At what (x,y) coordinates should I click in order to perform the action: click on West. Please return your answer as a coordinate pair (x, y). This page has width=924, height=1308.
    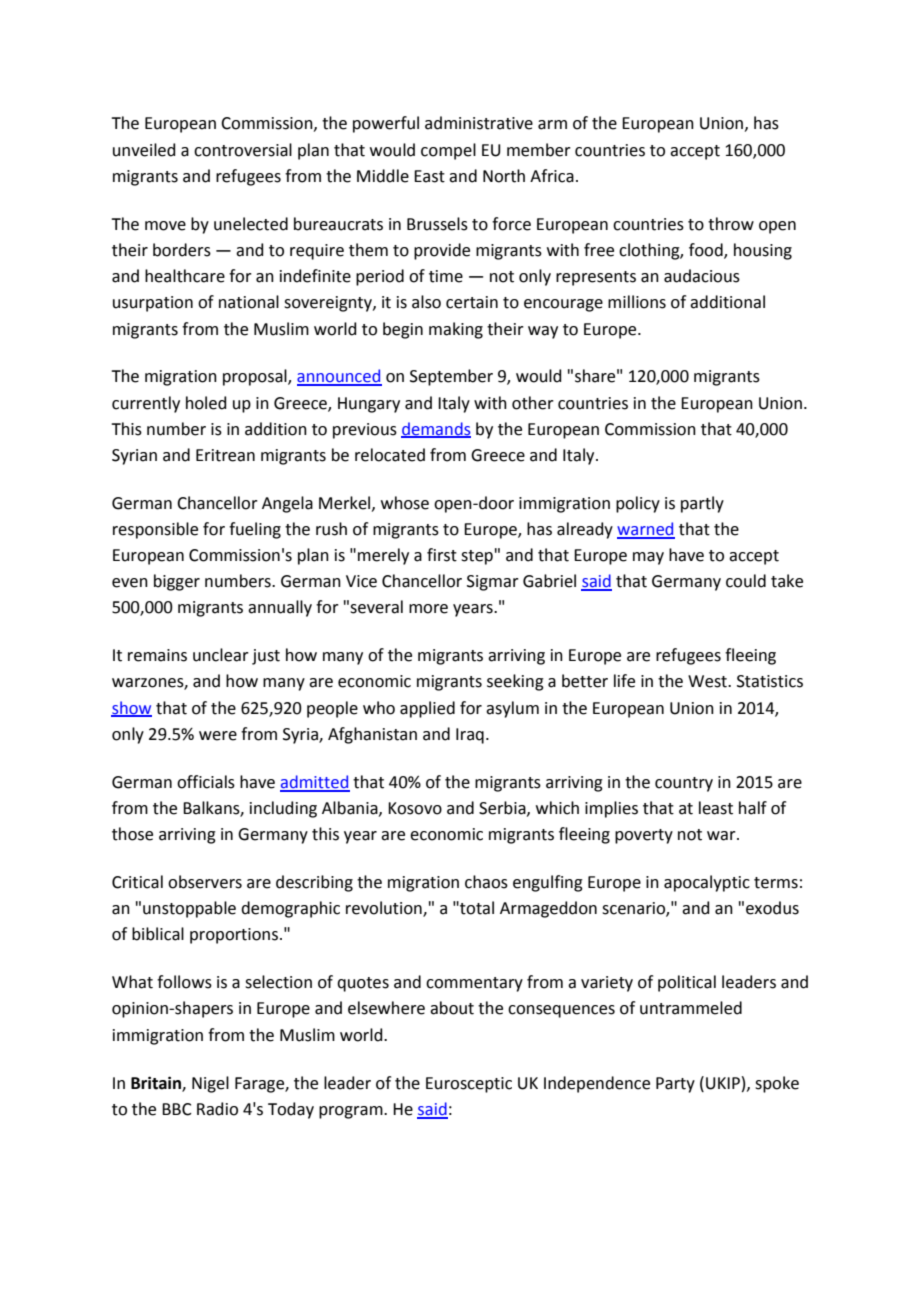
    Looking at the image, I should click on (708, 681).
